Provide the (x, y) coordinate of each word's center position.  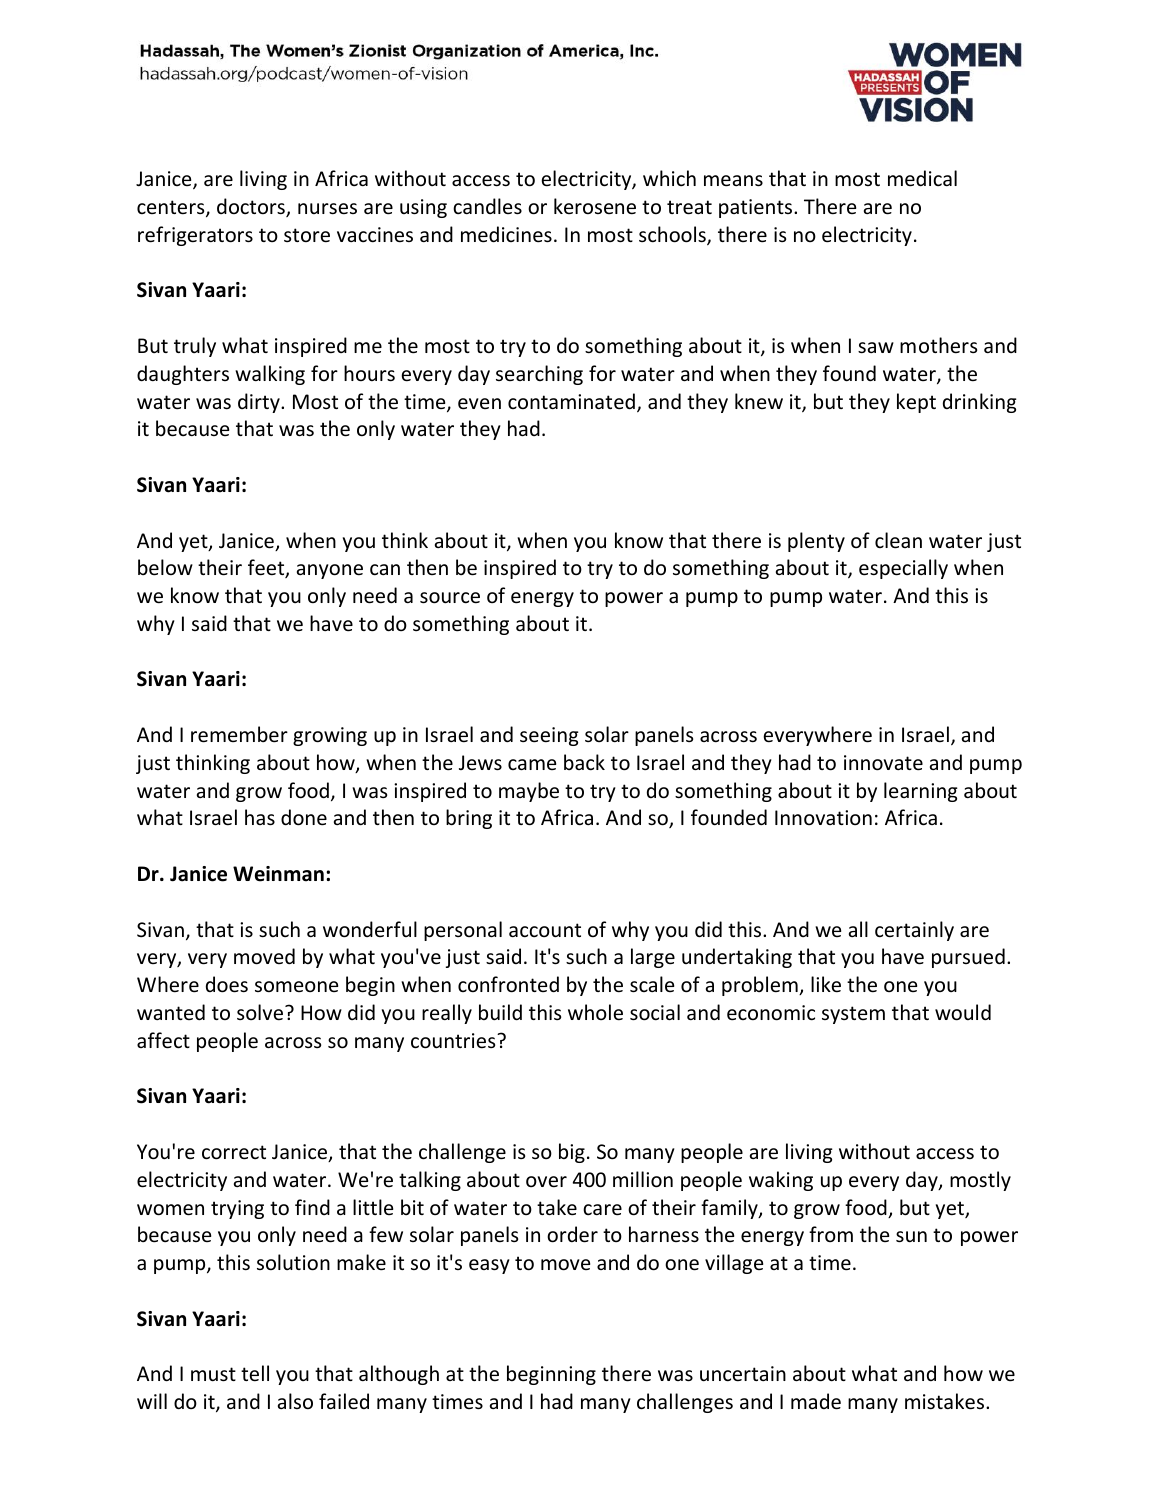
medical (922, 178)
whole (595, 1012)
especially (903, 569)
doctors (252, 207)
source (450, 598)
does (227, 984)
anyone (330, 571)
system (853, 1015)
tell (255, 1373)
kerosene (595, 206)
